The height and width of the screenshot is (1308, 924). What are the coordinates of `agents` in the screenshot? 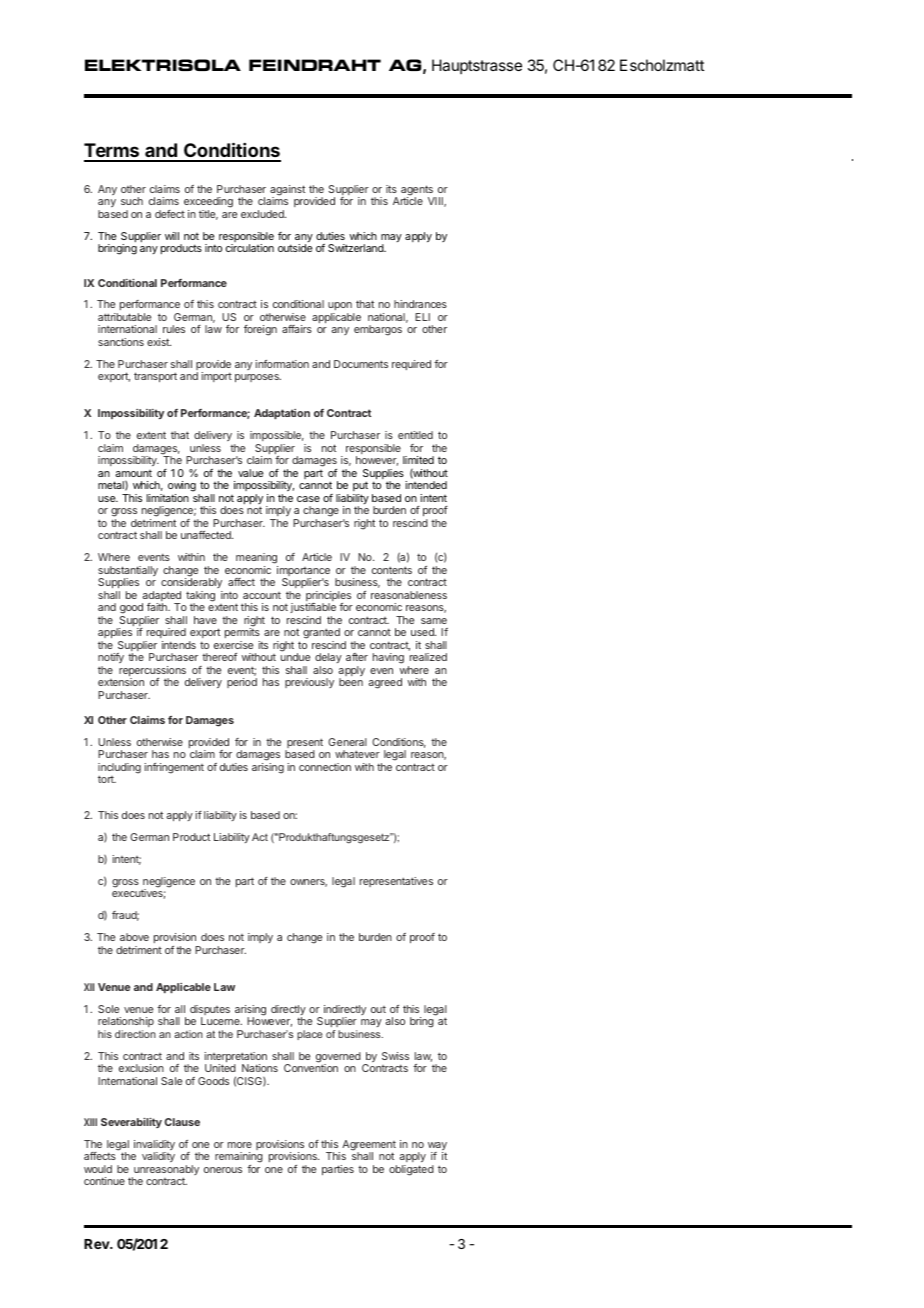 It's located at (418, 191).
